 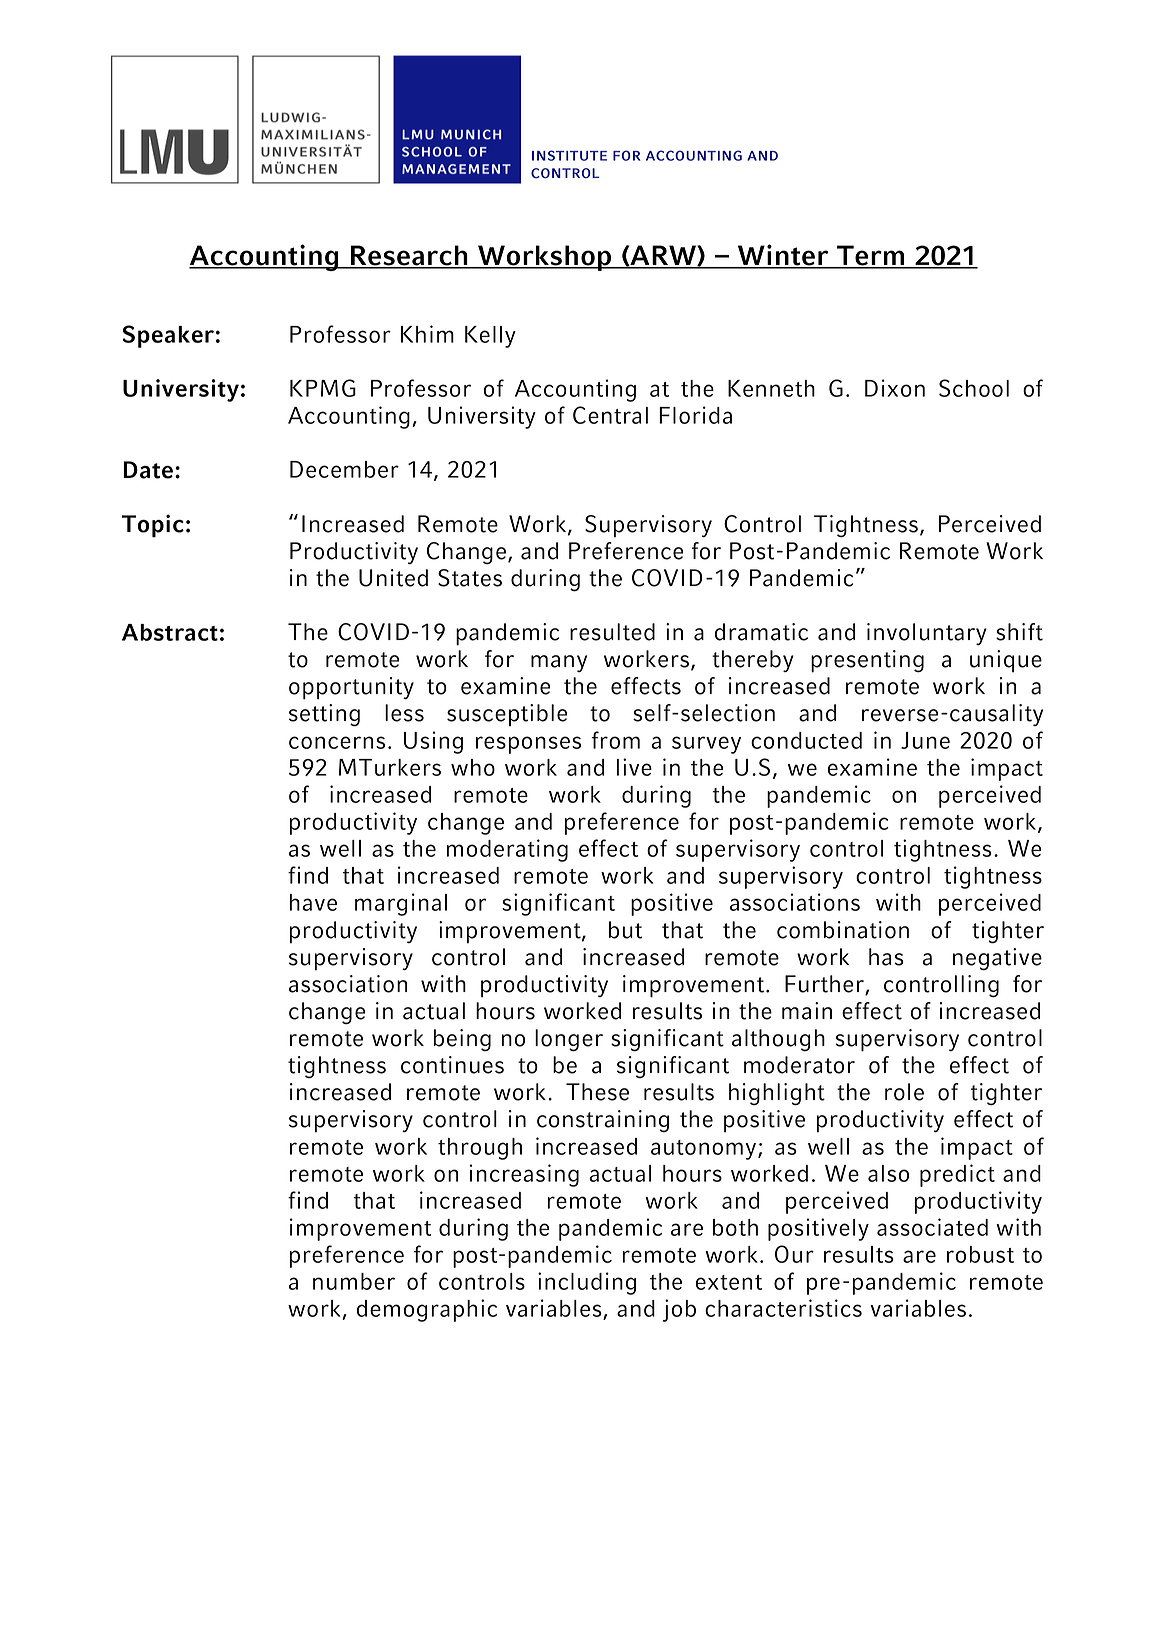 I want to click on number, so click(x=354, y=1281).
